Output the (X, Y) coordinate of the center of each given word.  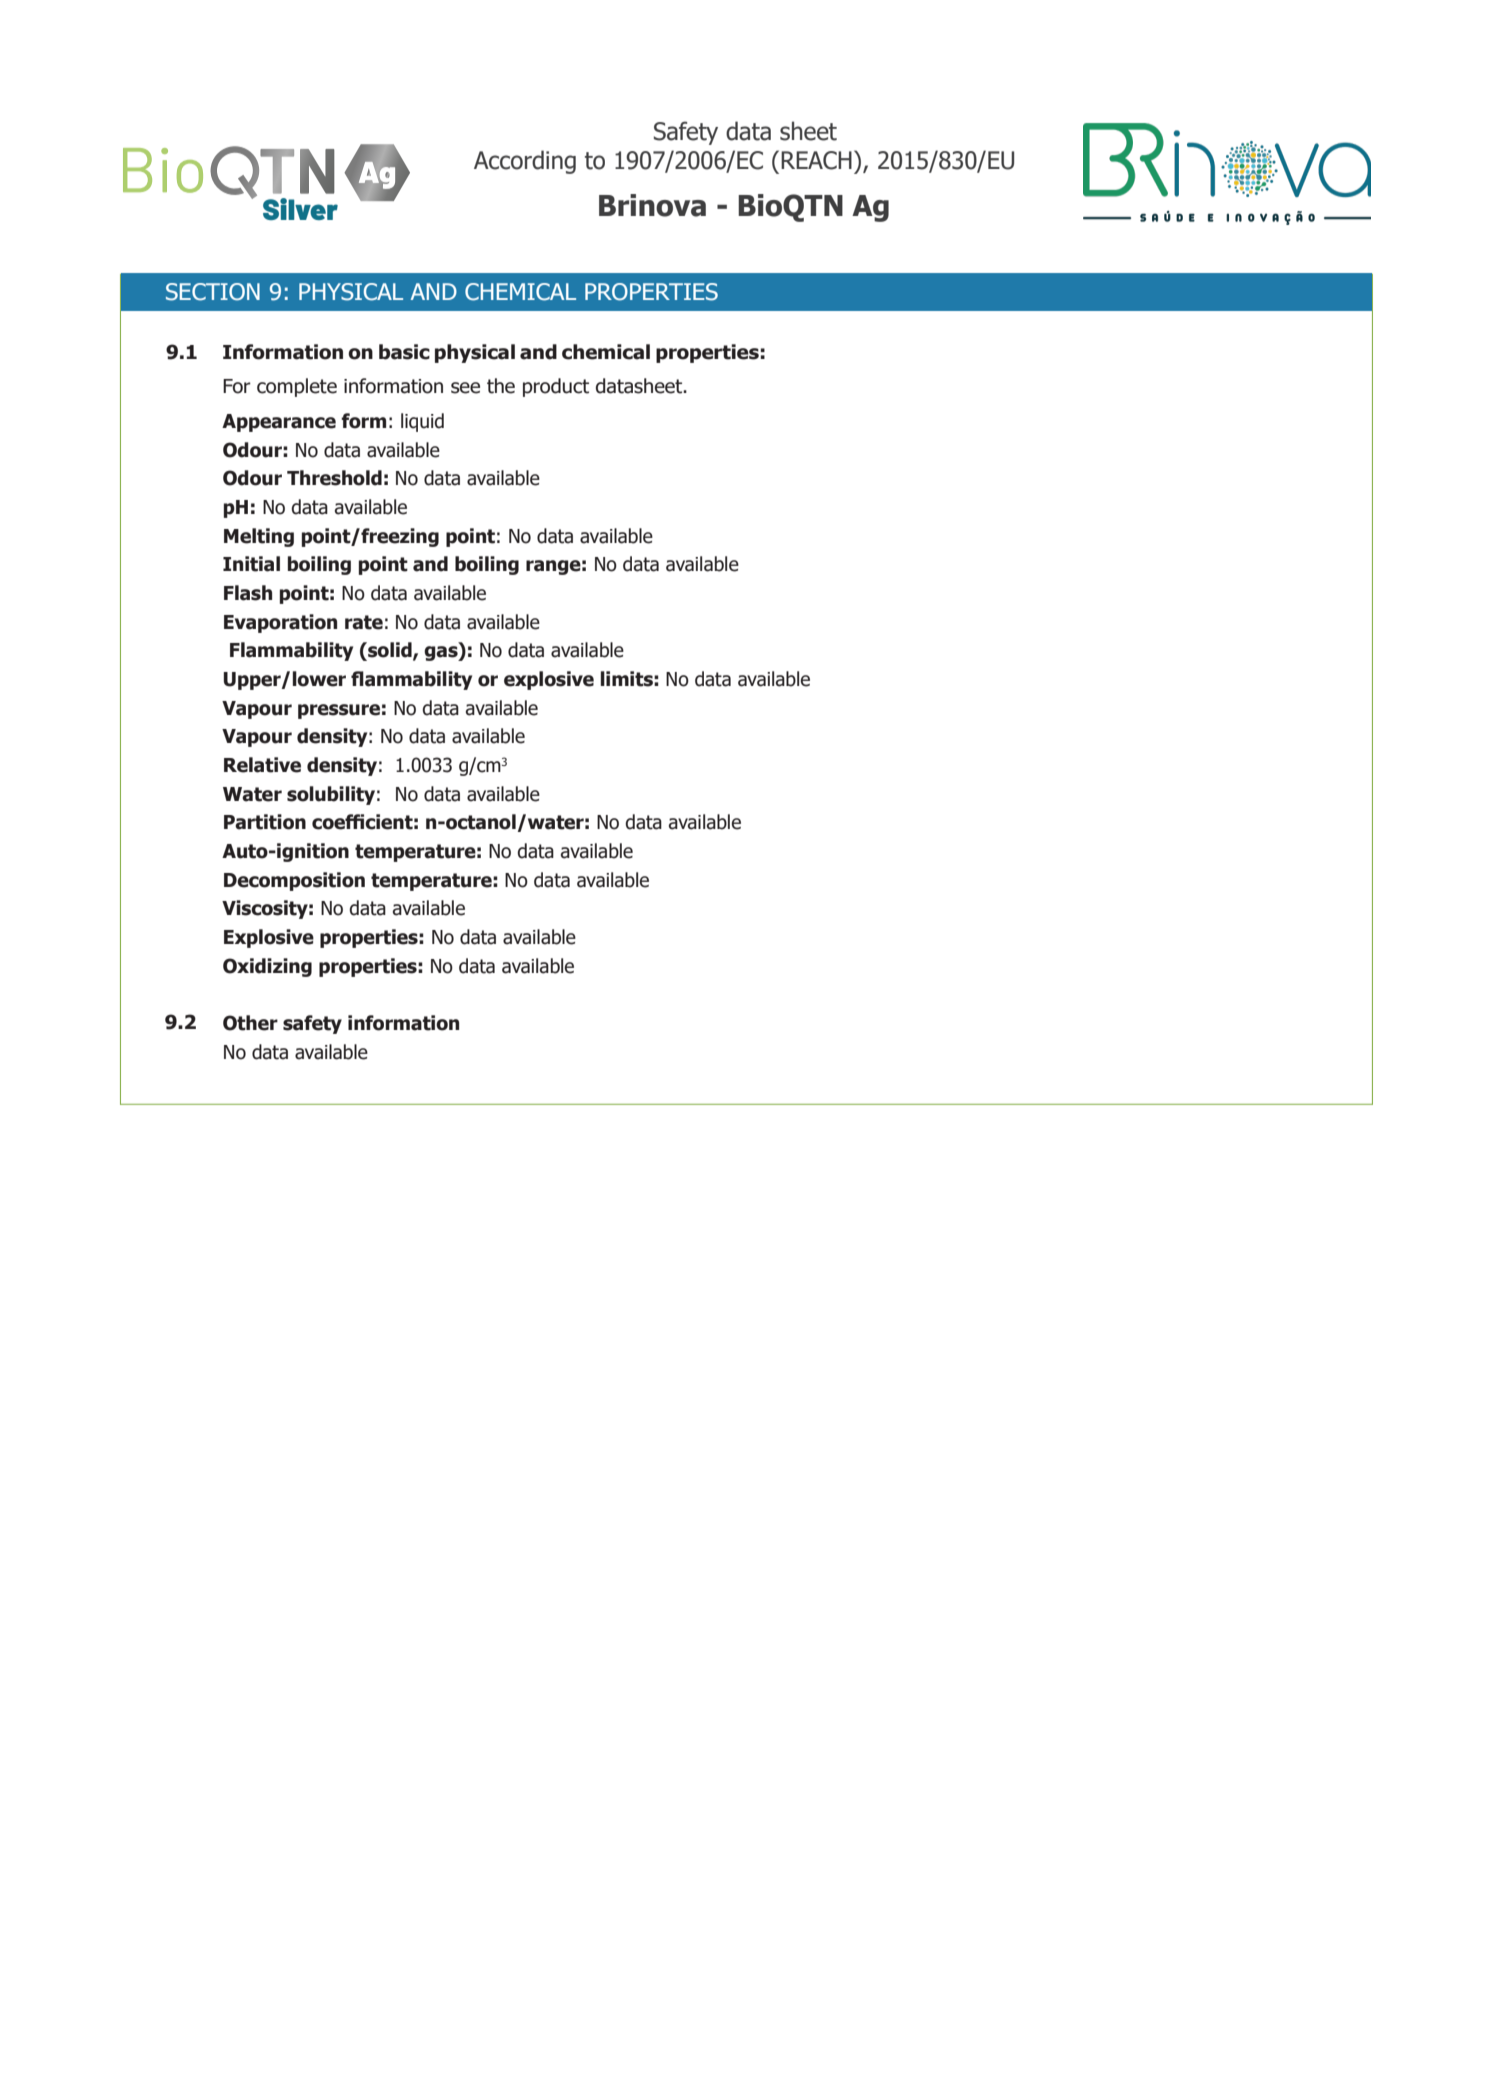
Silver (300, 209)
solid (390, 651)
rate (364, 622)
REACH (816, 160)
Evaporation (280, 623)
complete (297, 387)
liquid (422, 422)
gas (442, 653)
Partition (265, 822)
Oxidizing (267, 967)
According (525, 162)
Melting (259, 537)
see (465, 388)
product (556, 387)
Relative (262, 765)
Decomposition (294, 881)
